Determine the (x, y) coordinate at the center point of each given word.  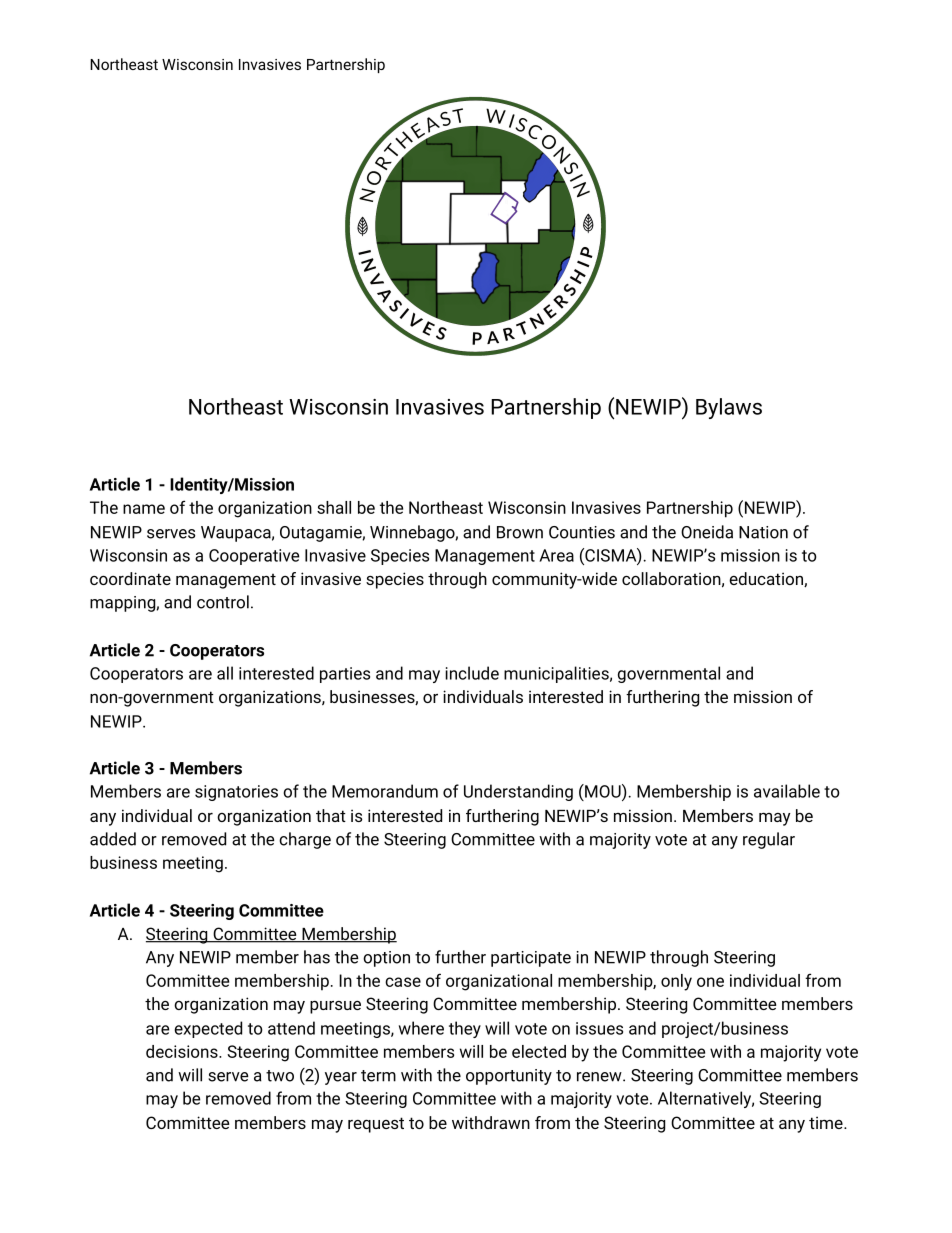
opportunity (509, 1077)
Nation (763, 532)
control (223, 602)
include (472, 673)
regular (769, 840)
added (113, 839)
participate (531, 959)
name (144, 509)
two (280, 1076)
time (827, 1122)
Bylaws (729, 408)
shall (334, 507)
